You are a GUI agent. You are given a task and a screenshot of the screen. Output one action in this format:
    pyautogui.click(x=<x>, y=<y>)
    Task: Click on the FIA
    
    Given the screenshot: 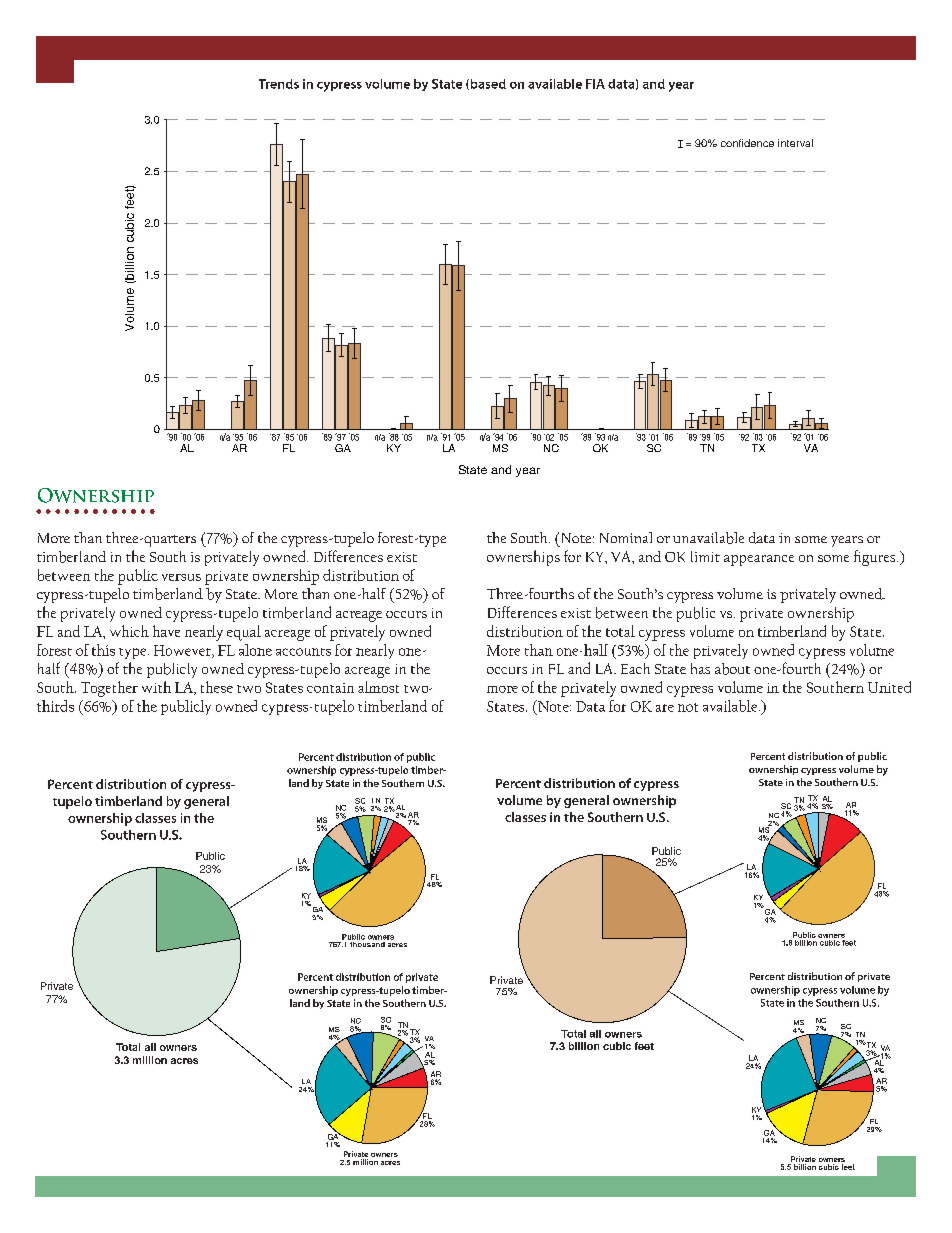 What is the action you would take?
    pyautogui.click(x=595, y=84)
